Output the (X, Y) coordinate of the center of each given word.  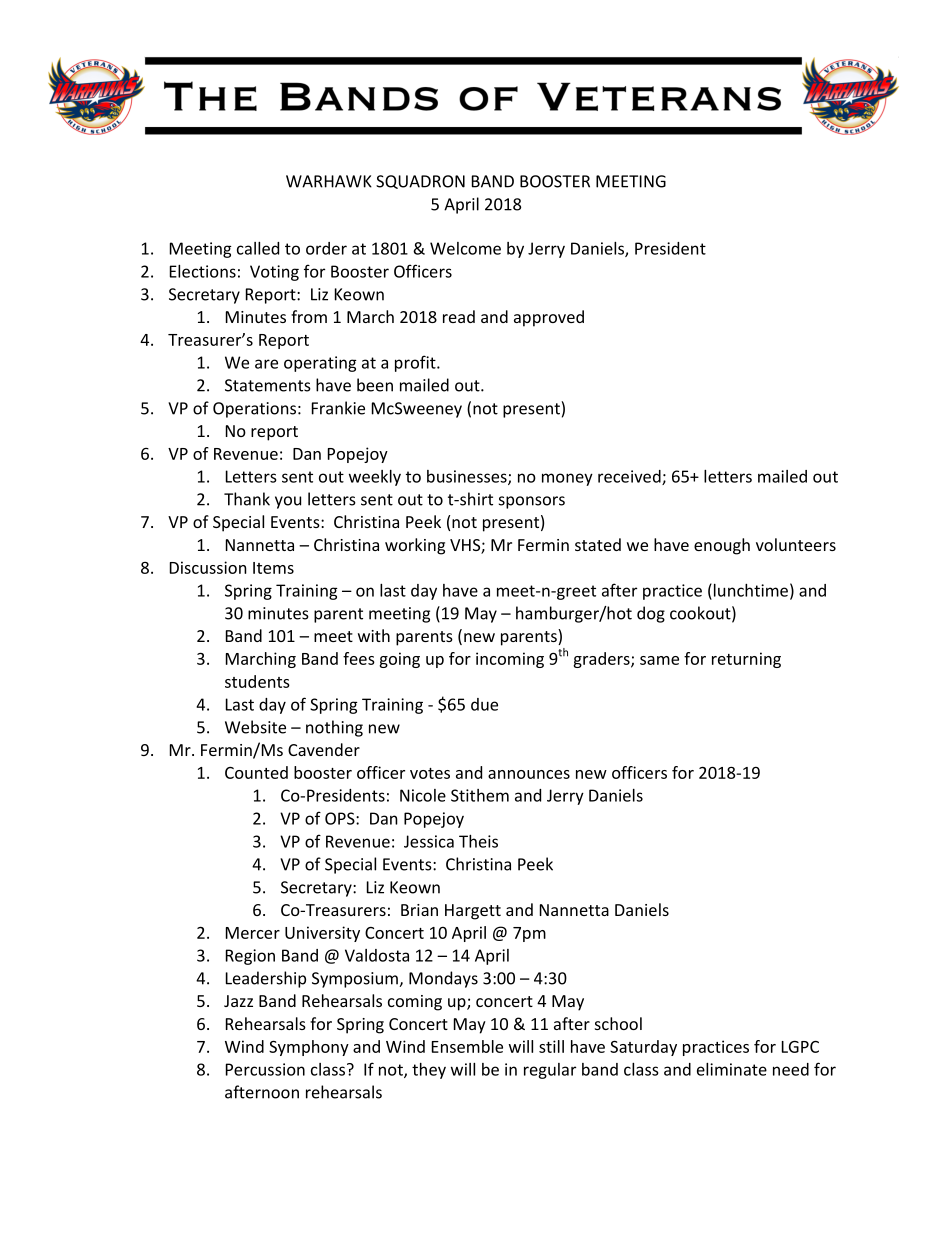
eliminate (732, 1069)
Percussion (265, 1069)
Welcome (465, 248)
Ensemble (467, 1046)
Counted (256, 772)
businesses (468, 477)
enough (722, 546)
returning (746, 660)
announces (529, 774)
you (288, 502)
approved (549, 318)
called (258, 248)
